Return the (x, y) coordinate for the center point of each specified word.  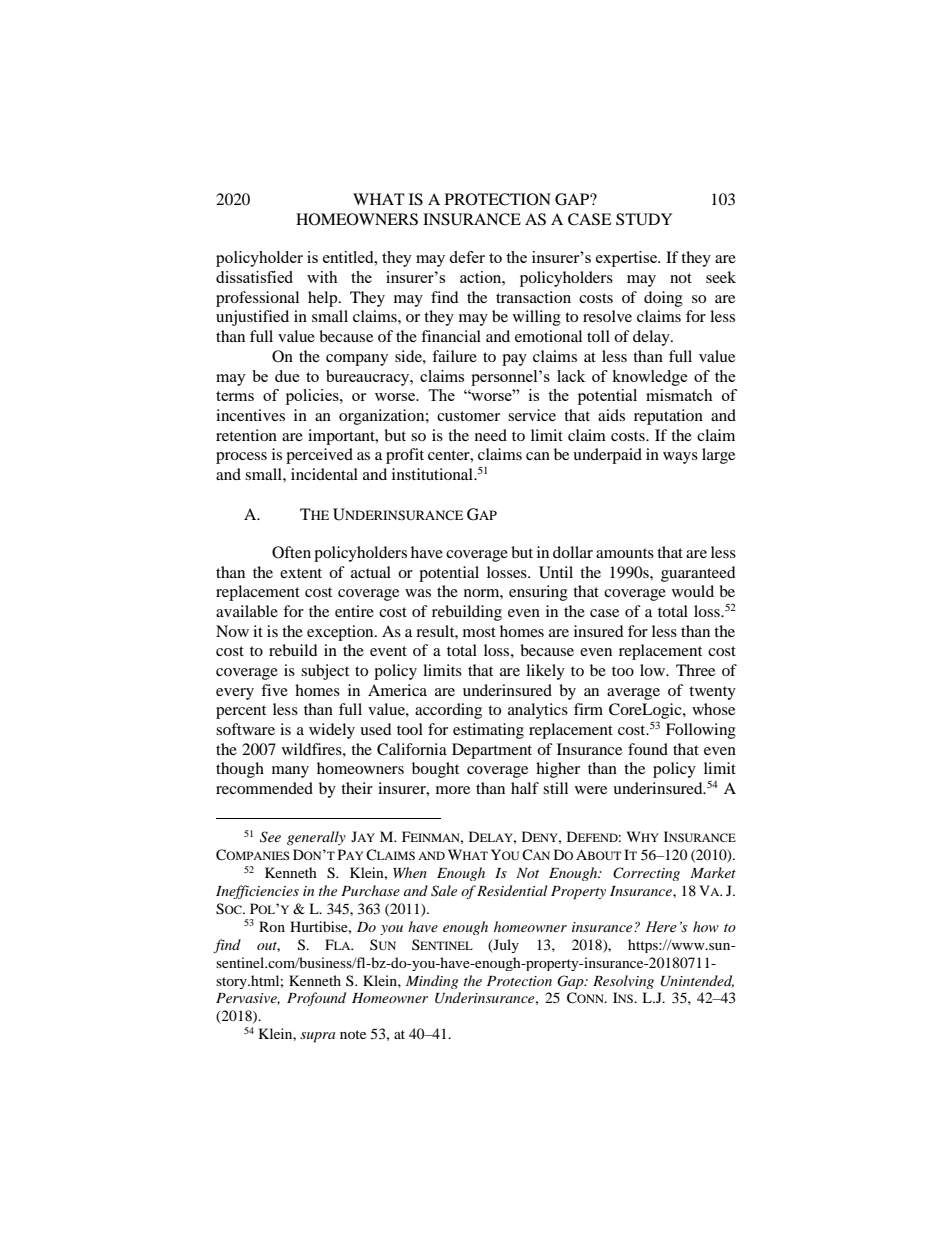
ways (680, 458)
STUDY (644, 219)
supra (317, 1037)
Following (701, 731)
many (290, 772)
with (322, 277)
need (491, 435)
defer (467, 257)
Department (492, 751)
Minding (432, 982)
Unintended (697, 981)
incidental (324, 474)
